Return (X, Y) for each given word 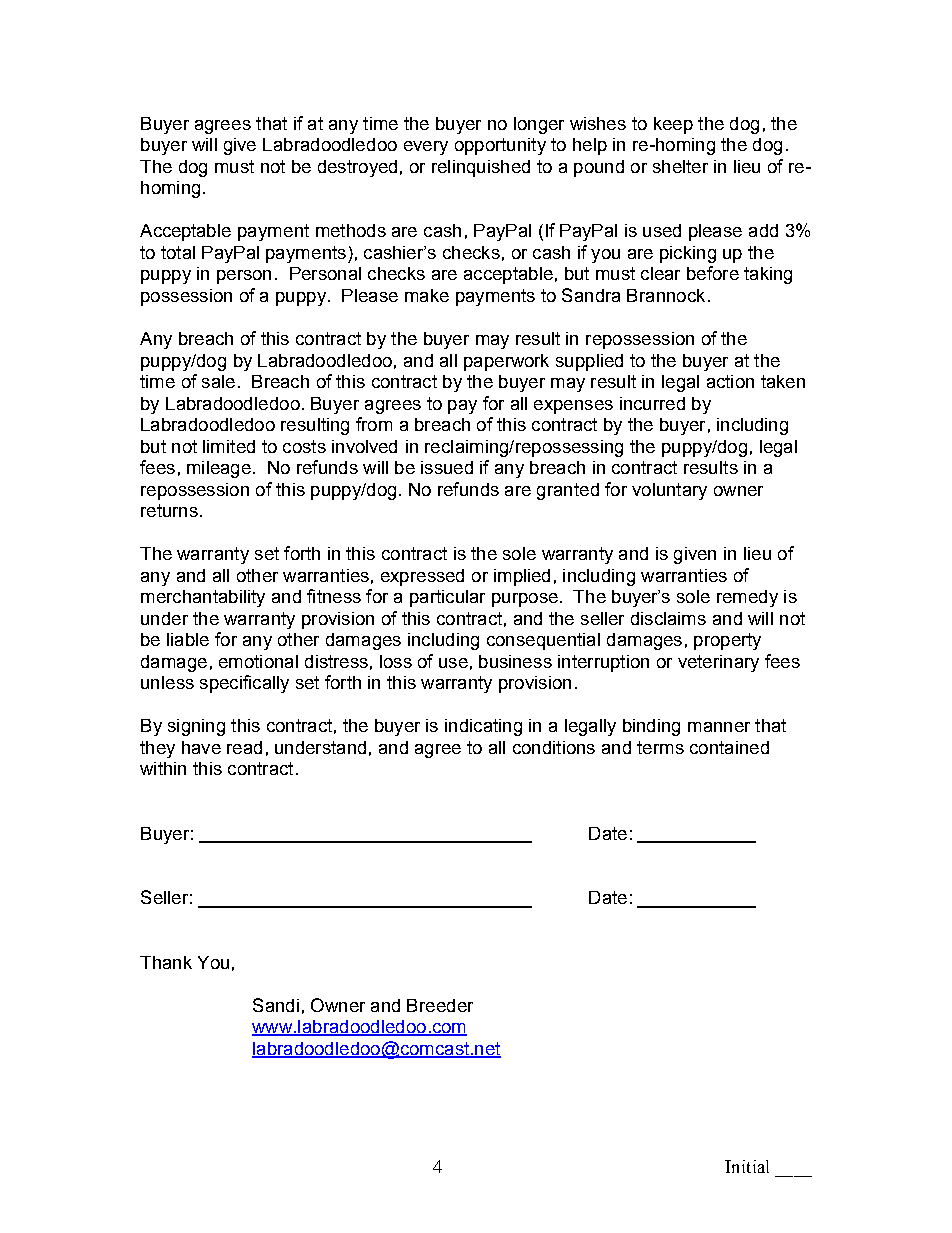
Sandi (276, 1005)
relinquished (481, 168)
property (727, 641)
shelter (680, 166)
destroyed (357, 168)
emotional (258, 661)
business (515, 661)
